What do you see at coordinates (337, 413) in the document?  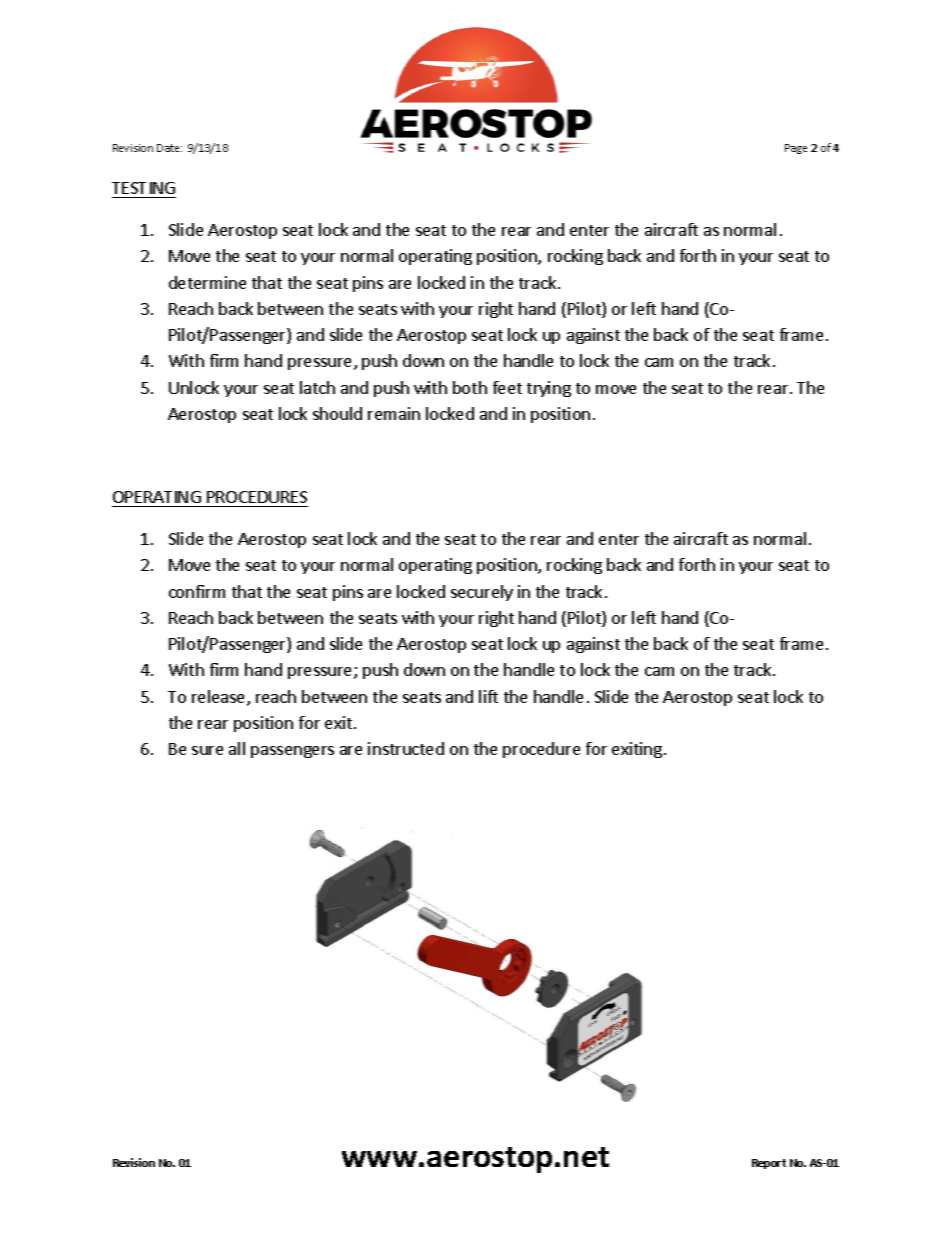 I see `should` at bounding box center [337, 413].
